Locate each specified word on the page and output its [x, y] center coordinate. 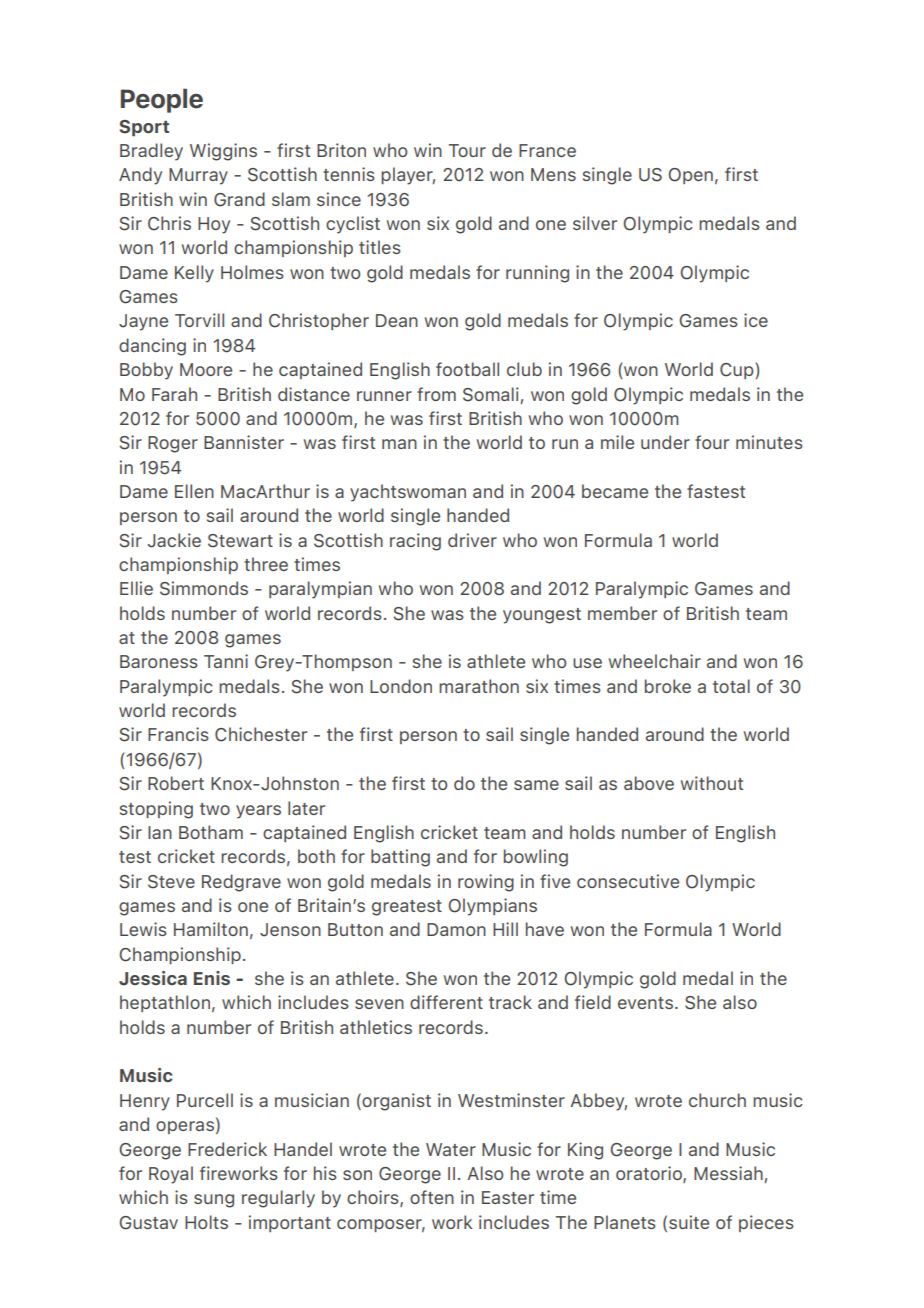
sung [214, 1201]
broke [668, 686]
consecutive [628, 881]
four [712, 442]
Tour [467, 150]
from [436, 394]
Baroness [159, 661]
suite [689, 1222]
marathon [479, 686]
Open [690, 176]
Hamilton [211, 929]
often [432, 1197]
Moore [206, 369]
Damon [456, 929]
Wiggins [223, 152]
